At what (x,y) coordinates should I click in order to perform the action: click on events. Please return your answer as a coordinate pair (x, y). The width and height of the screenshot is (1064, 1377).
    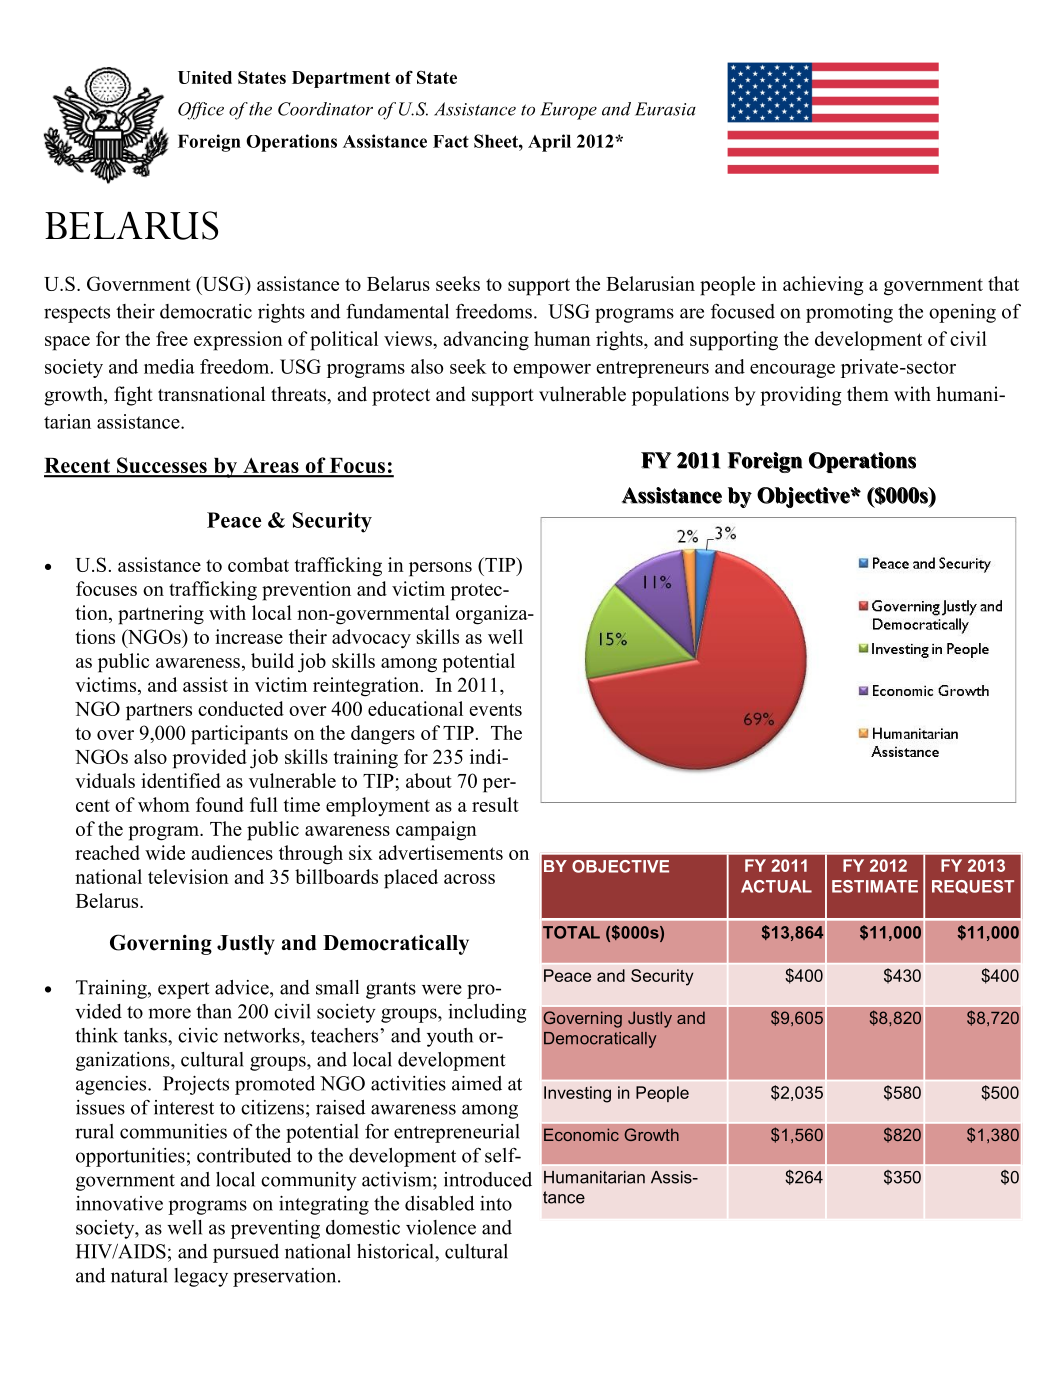
    Looking at the image, I should click on (495, 709).
